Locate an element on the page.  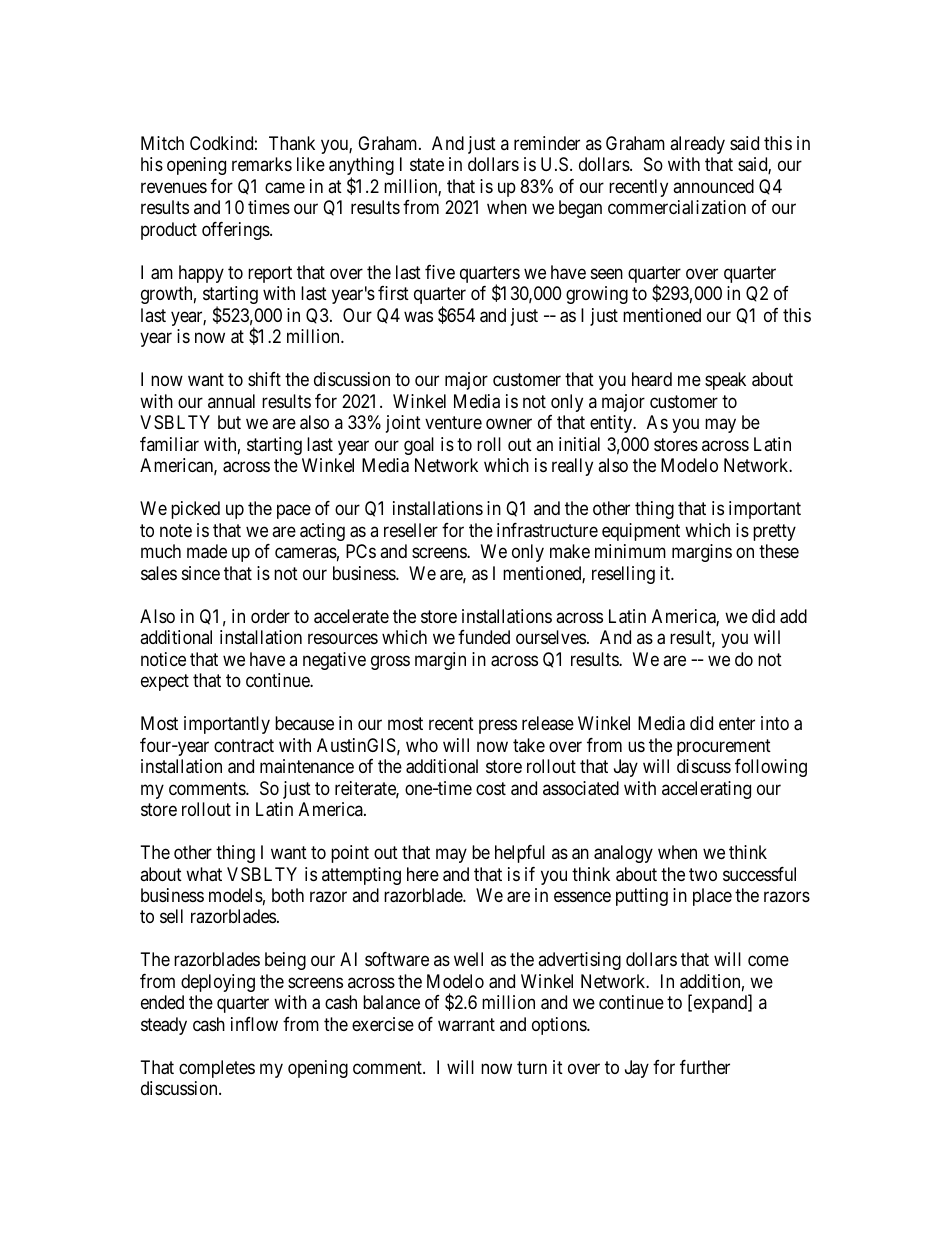
order is located at coordinates (270, 616).
